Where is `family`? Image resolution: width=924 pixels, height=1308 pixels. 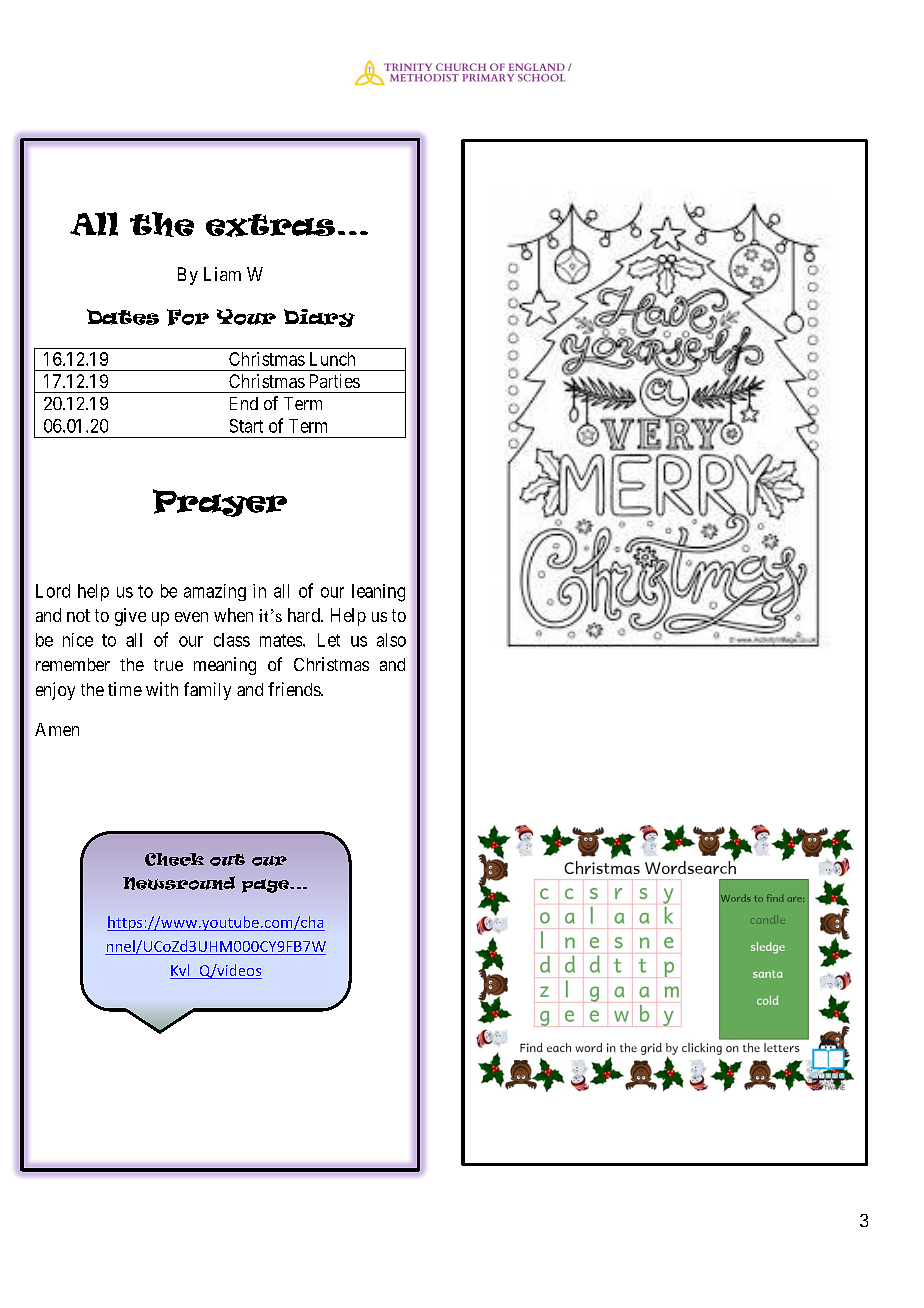
family is located at coordinates (207, 691).
